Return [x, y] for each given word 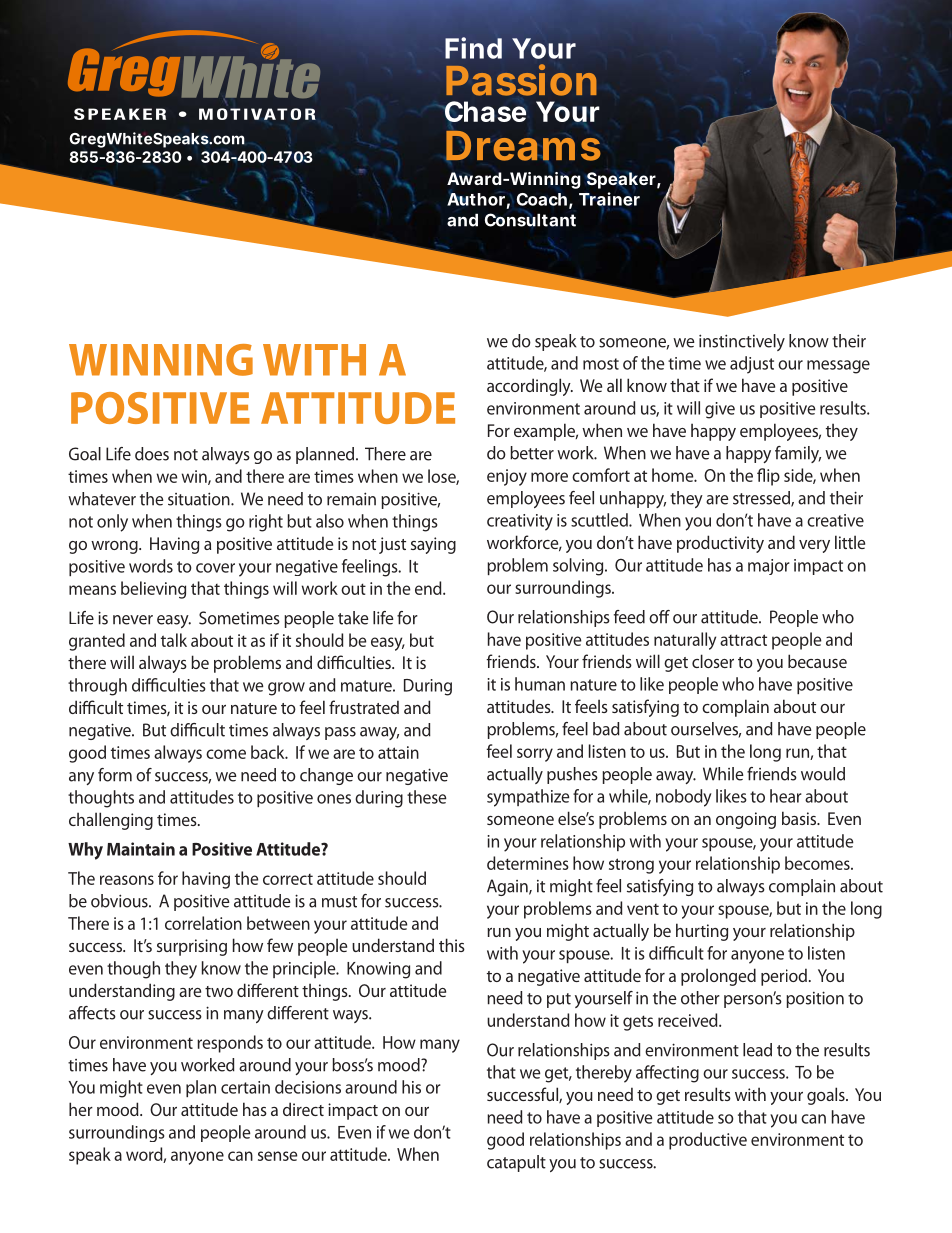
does [152, 454]
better [532, 453]
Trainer [609, 199]
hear [786, 796]
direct [303, 1109]
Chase [484, 111]
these [427, 797]
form [115, 775]
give [720, 410]
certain [245, 1087]
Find [473, 48]
